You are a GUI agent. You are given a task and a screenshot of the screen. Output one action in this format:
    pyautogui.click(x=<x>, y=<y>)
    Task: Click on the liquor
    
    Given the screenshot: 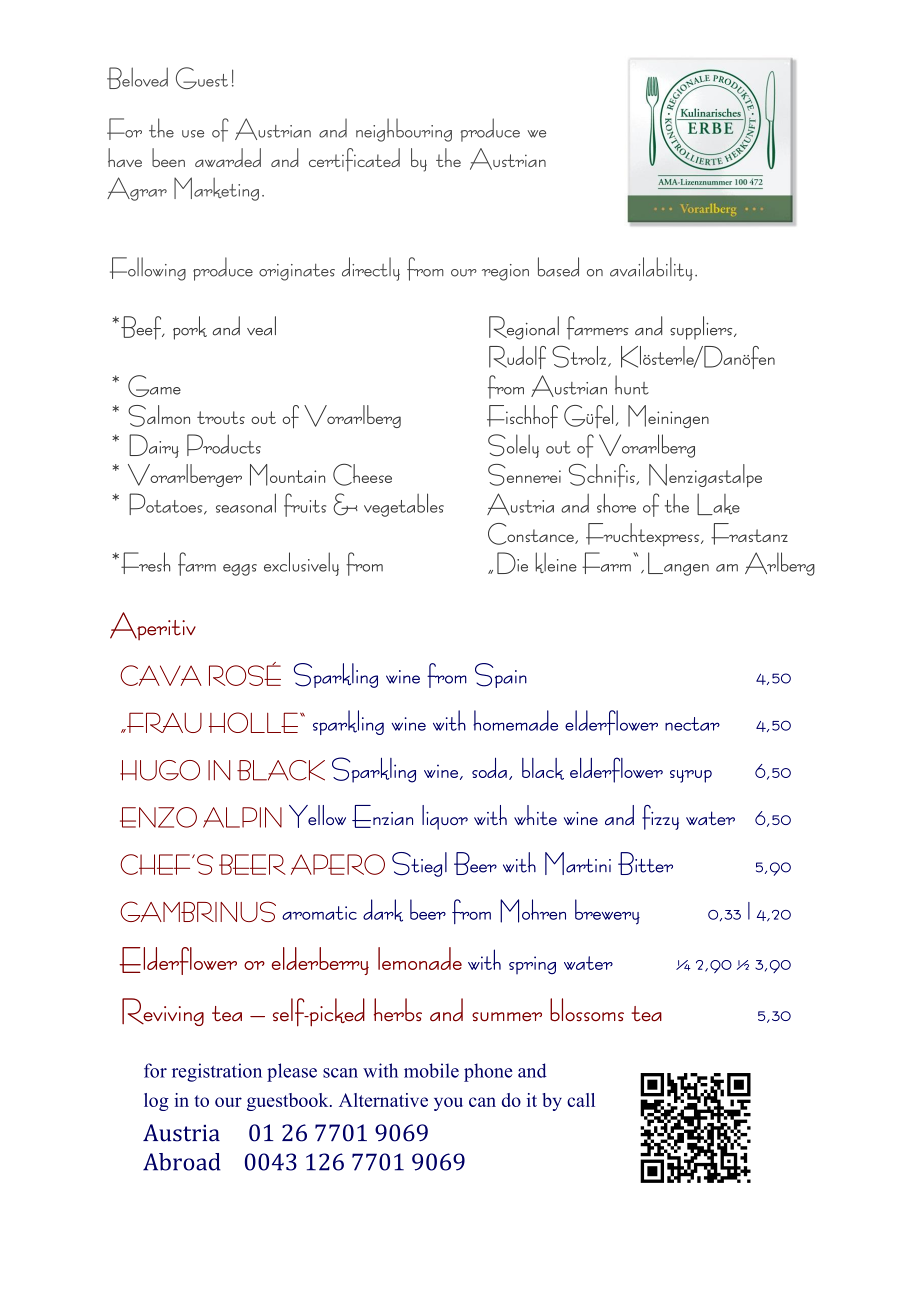 What is the action you would take?
    pyautogui.click(x=445, y=817)
